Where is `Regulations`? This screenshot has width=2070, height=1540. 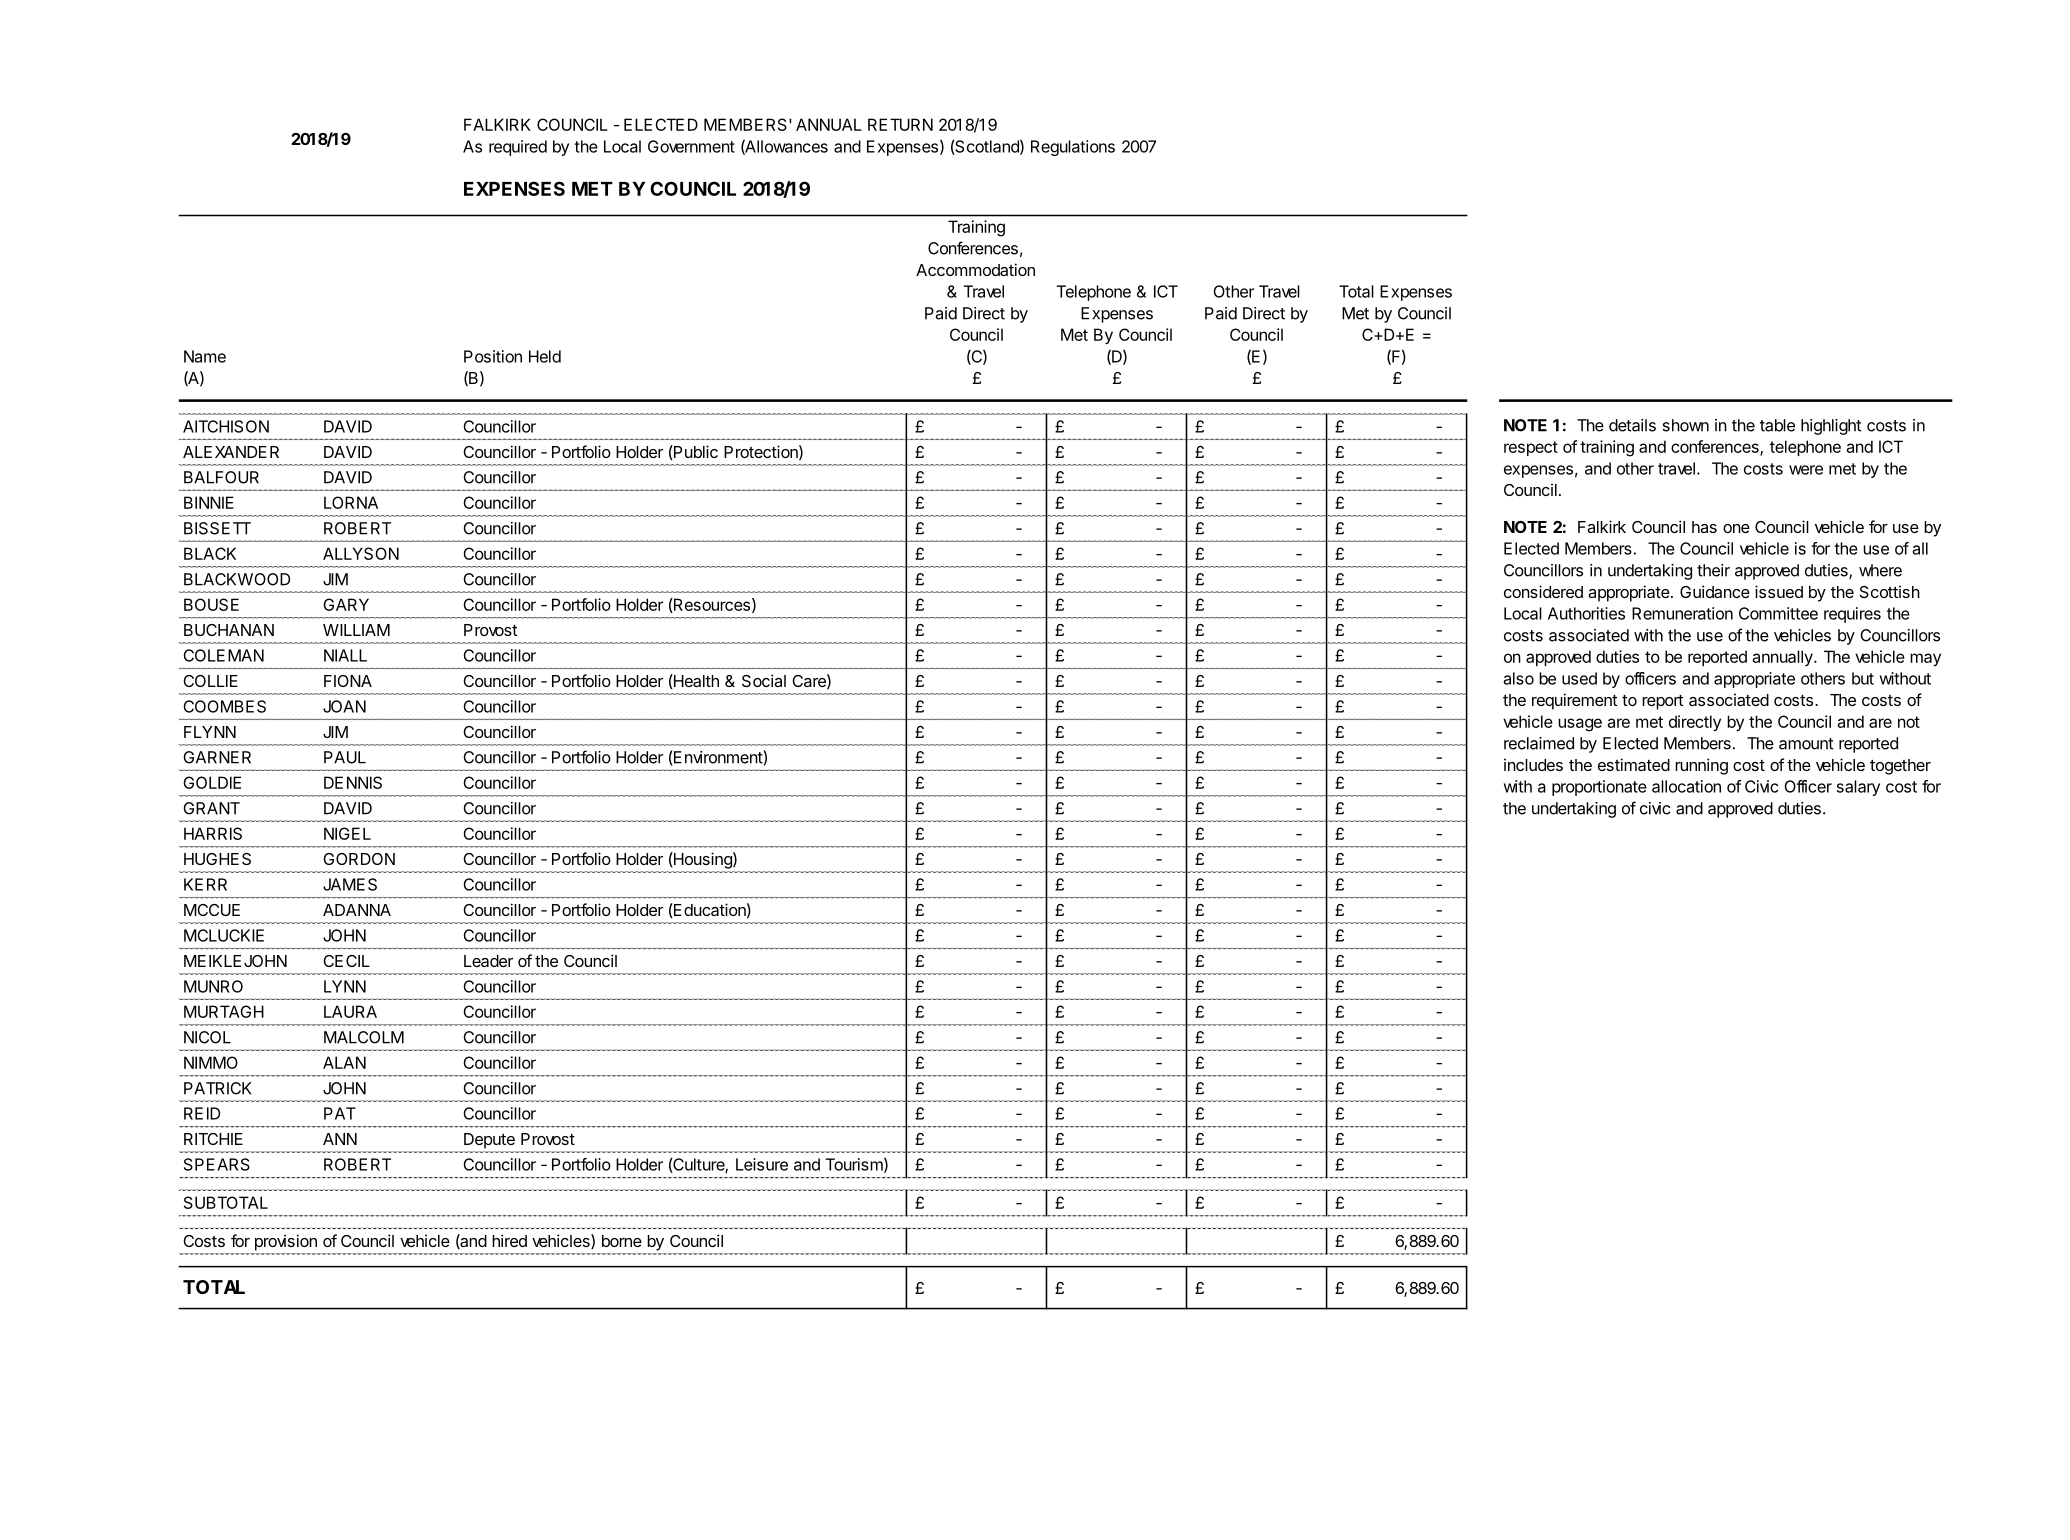
Regulations is located at coordinates (1073, 148).
